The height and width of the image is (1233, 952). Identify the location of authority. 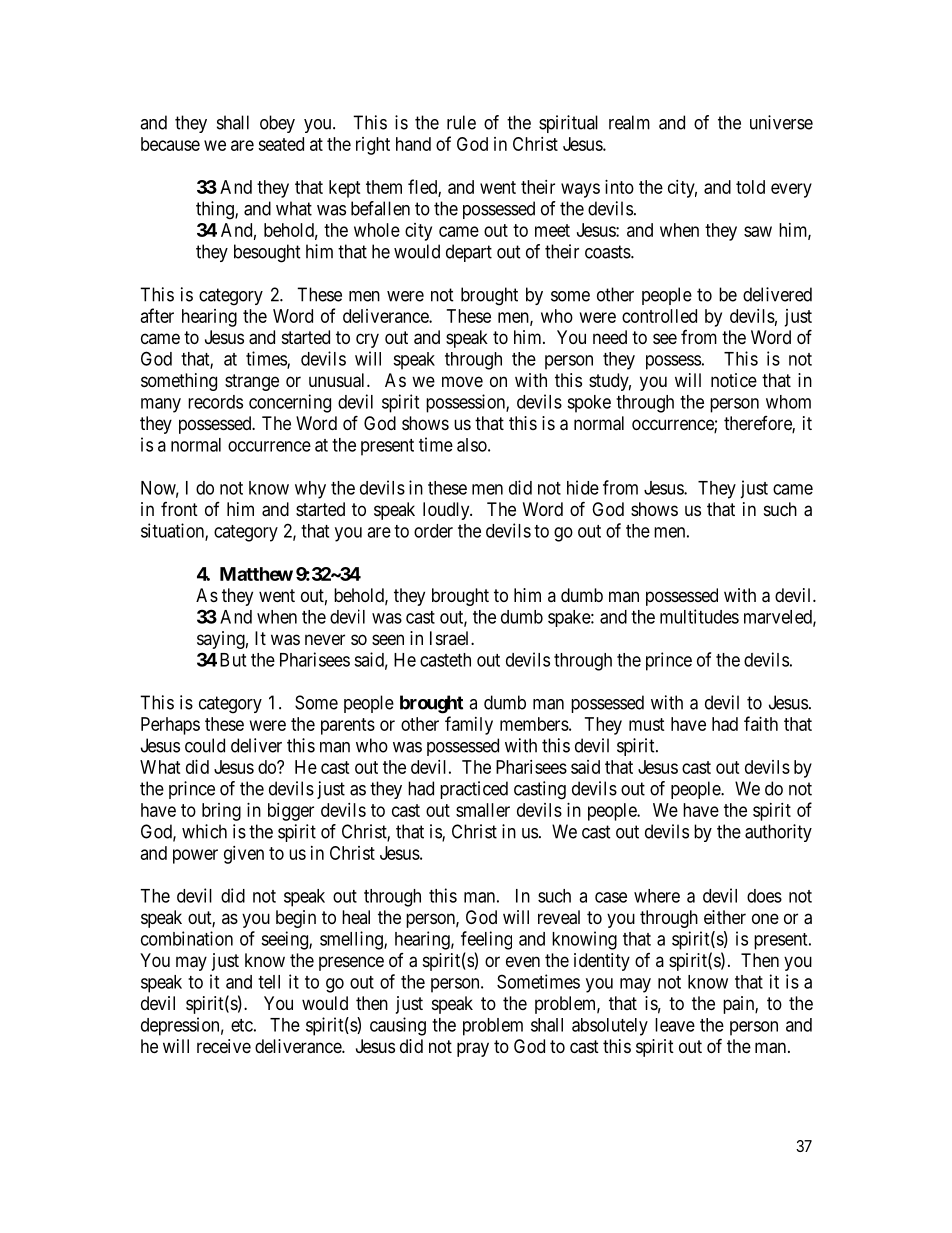
(778, 833).
